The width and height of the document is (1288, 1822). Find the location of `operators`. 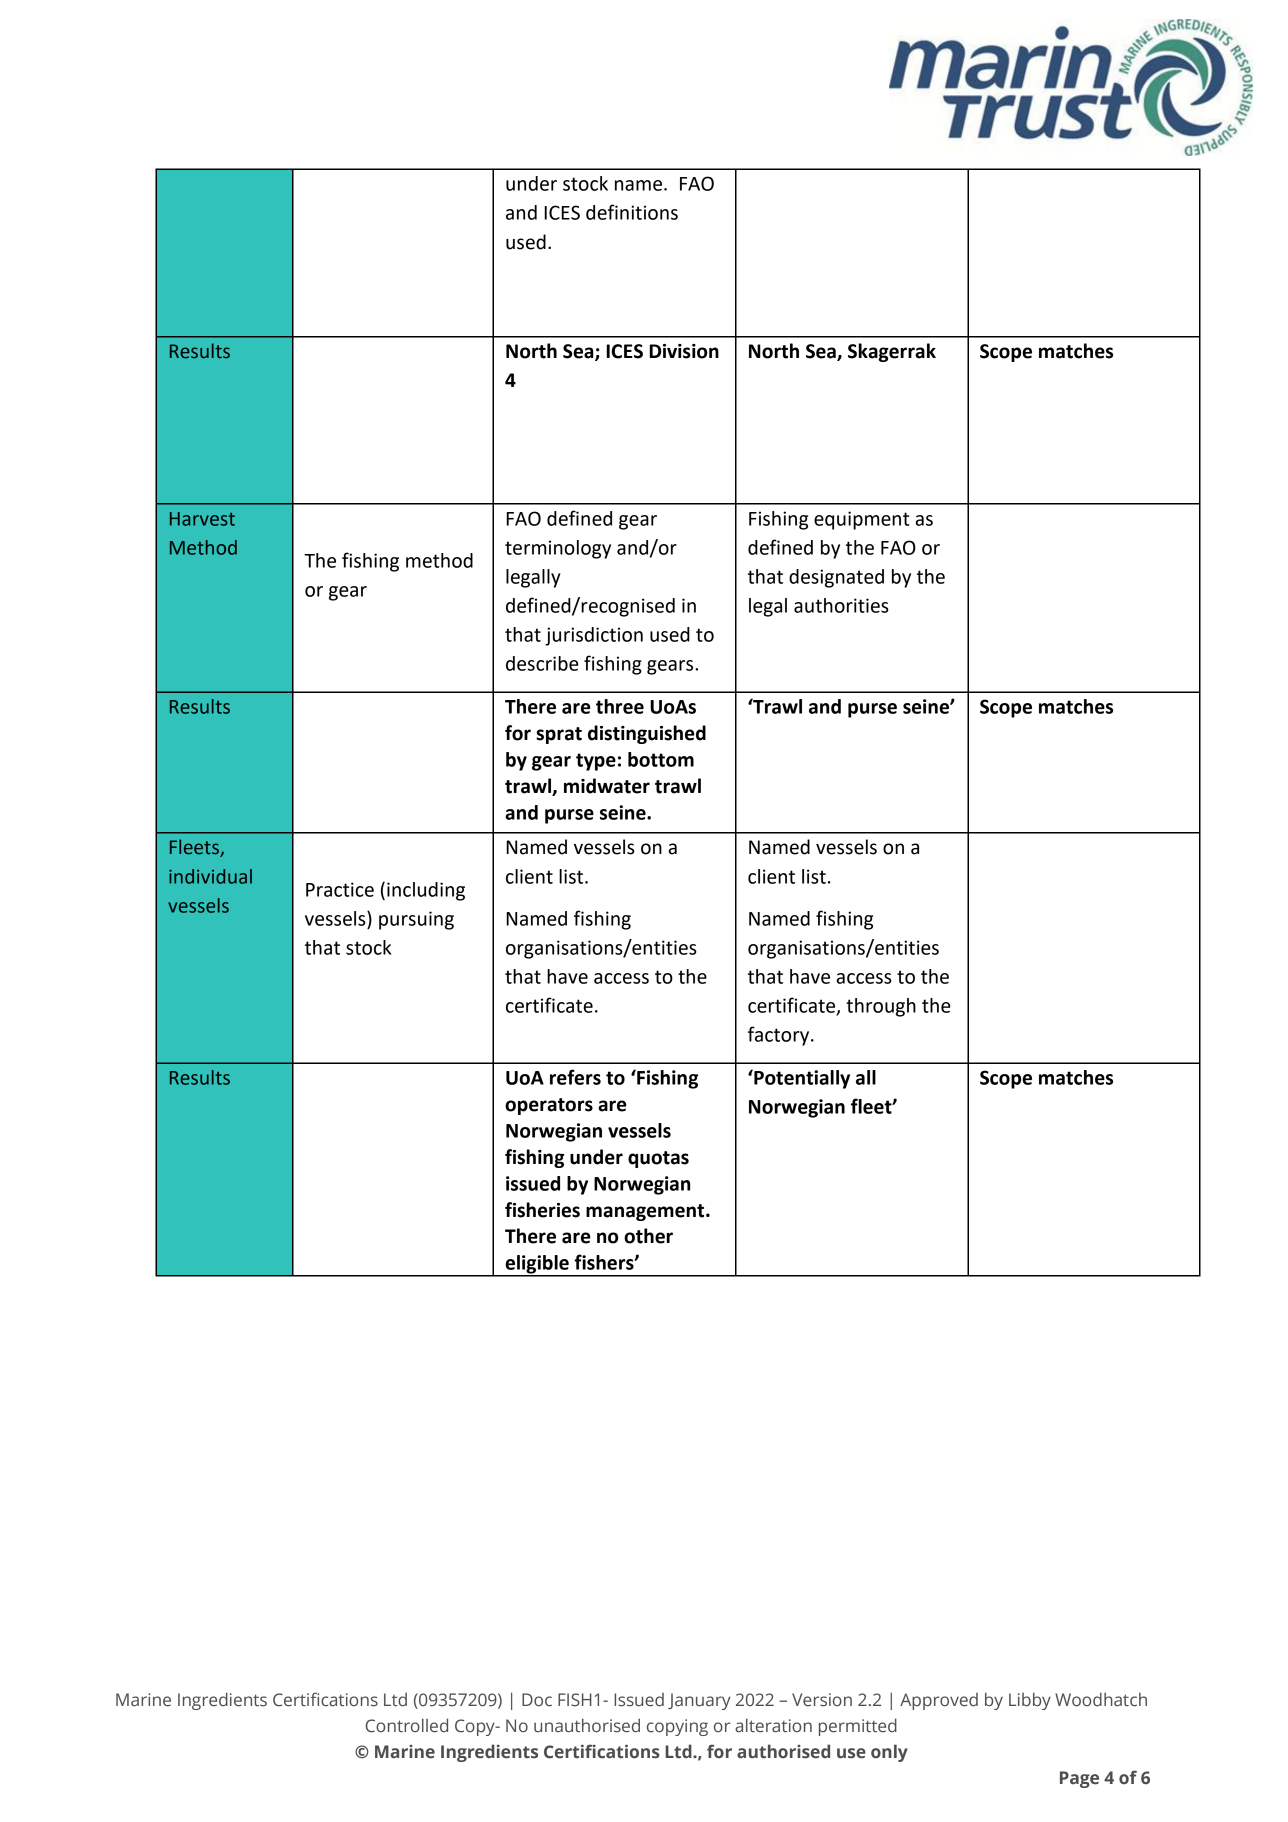

operators is located at coordinates (549, 1106).
